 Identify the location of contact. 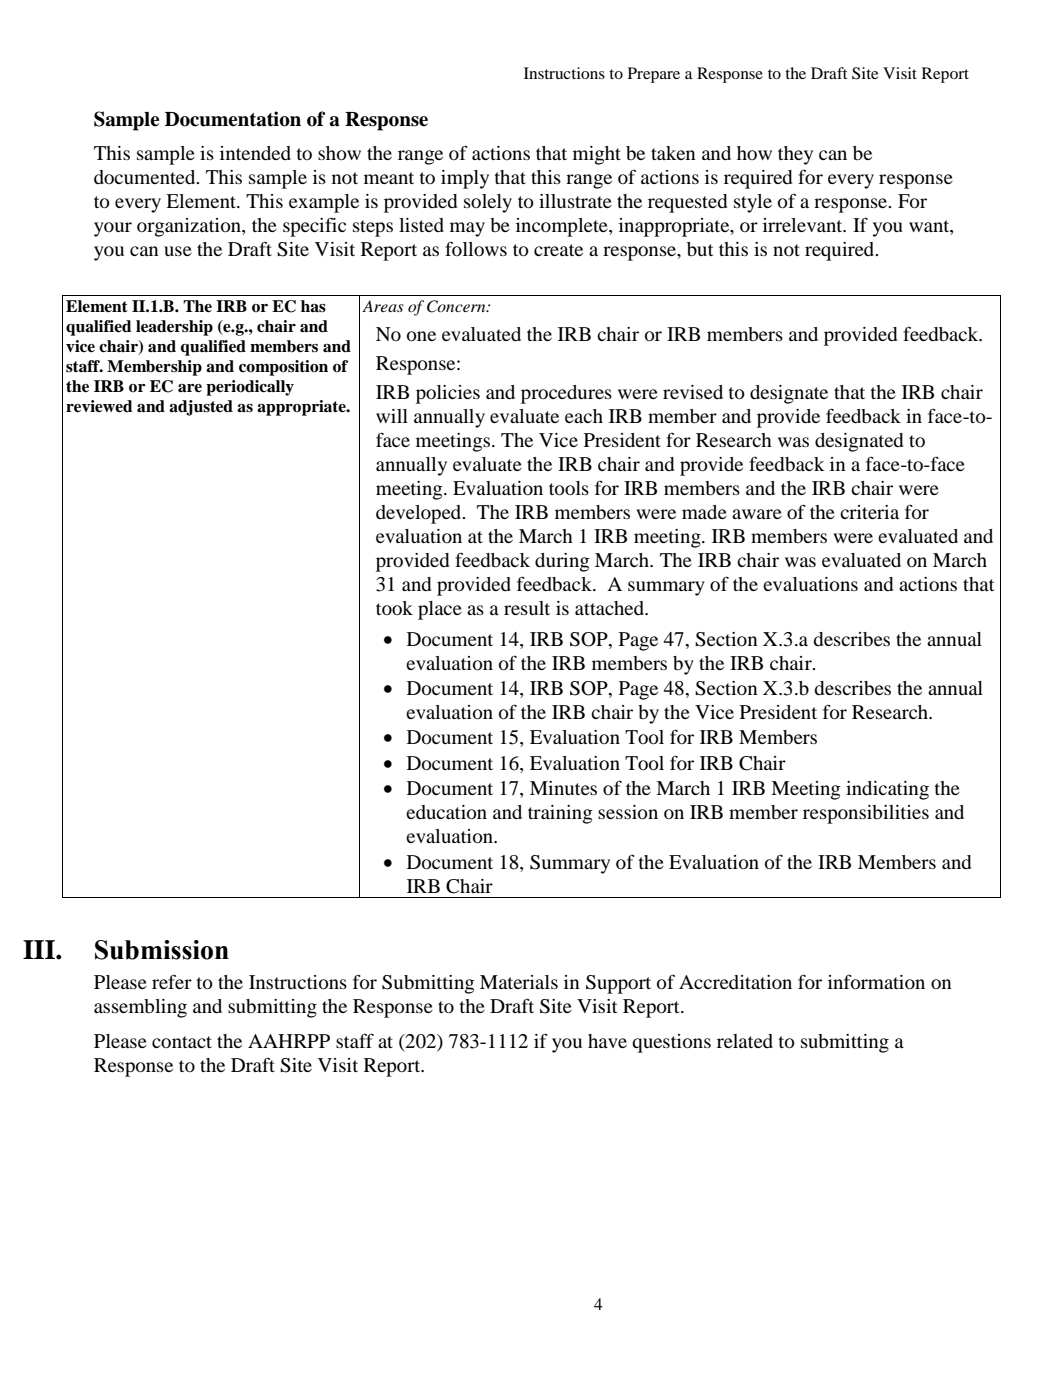
(182, 1042).
